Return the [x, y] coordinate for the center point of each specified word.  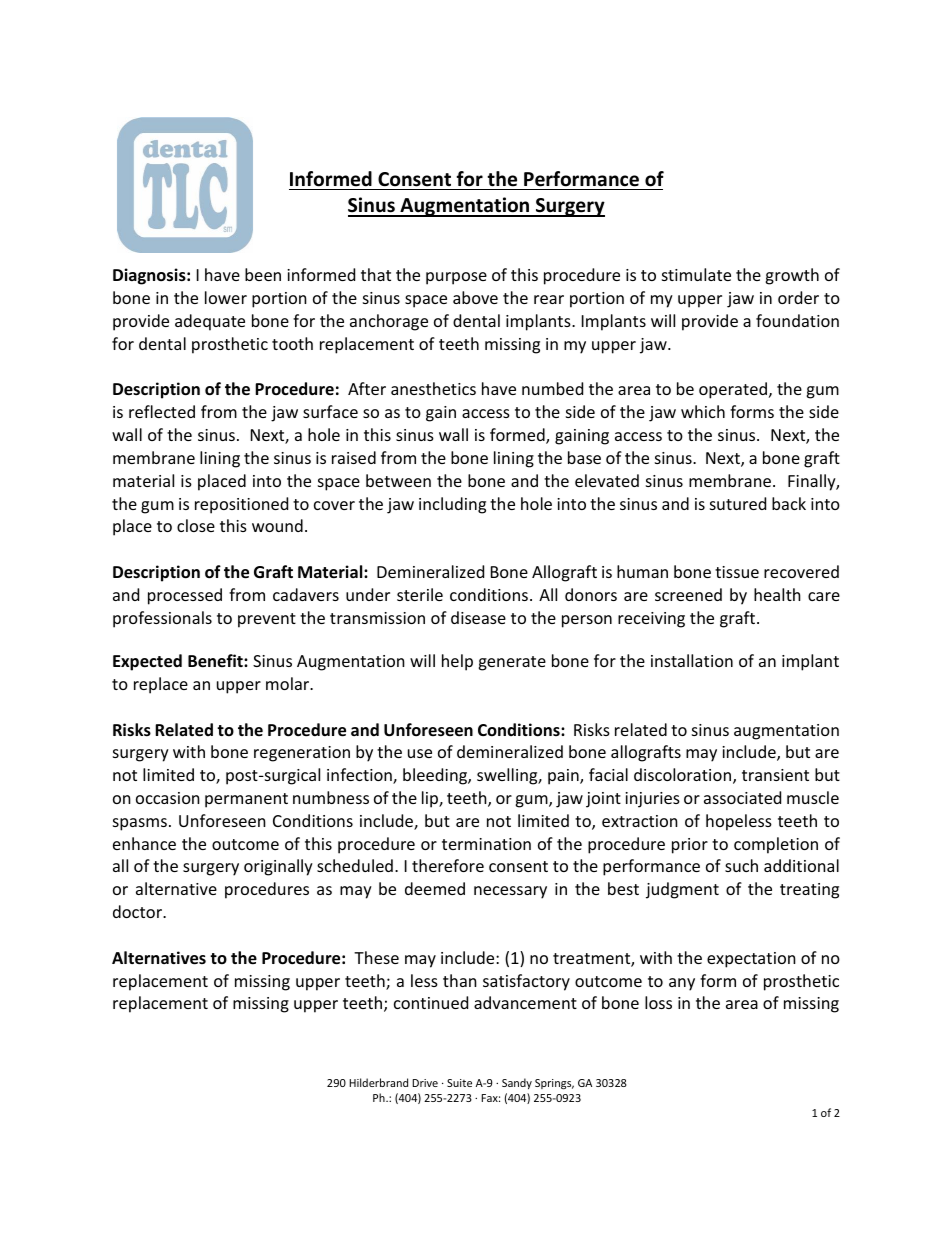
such [741, 865]
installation [692, 660]
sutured [738, 503]
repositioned [241, 505]
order [798, 297]
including [452, 505]
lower [226, 297]
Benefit [216, 661]
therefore [448, 865]
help [457, 662]
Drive [425, 1083]
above [475, 297]
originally [278, 867]
